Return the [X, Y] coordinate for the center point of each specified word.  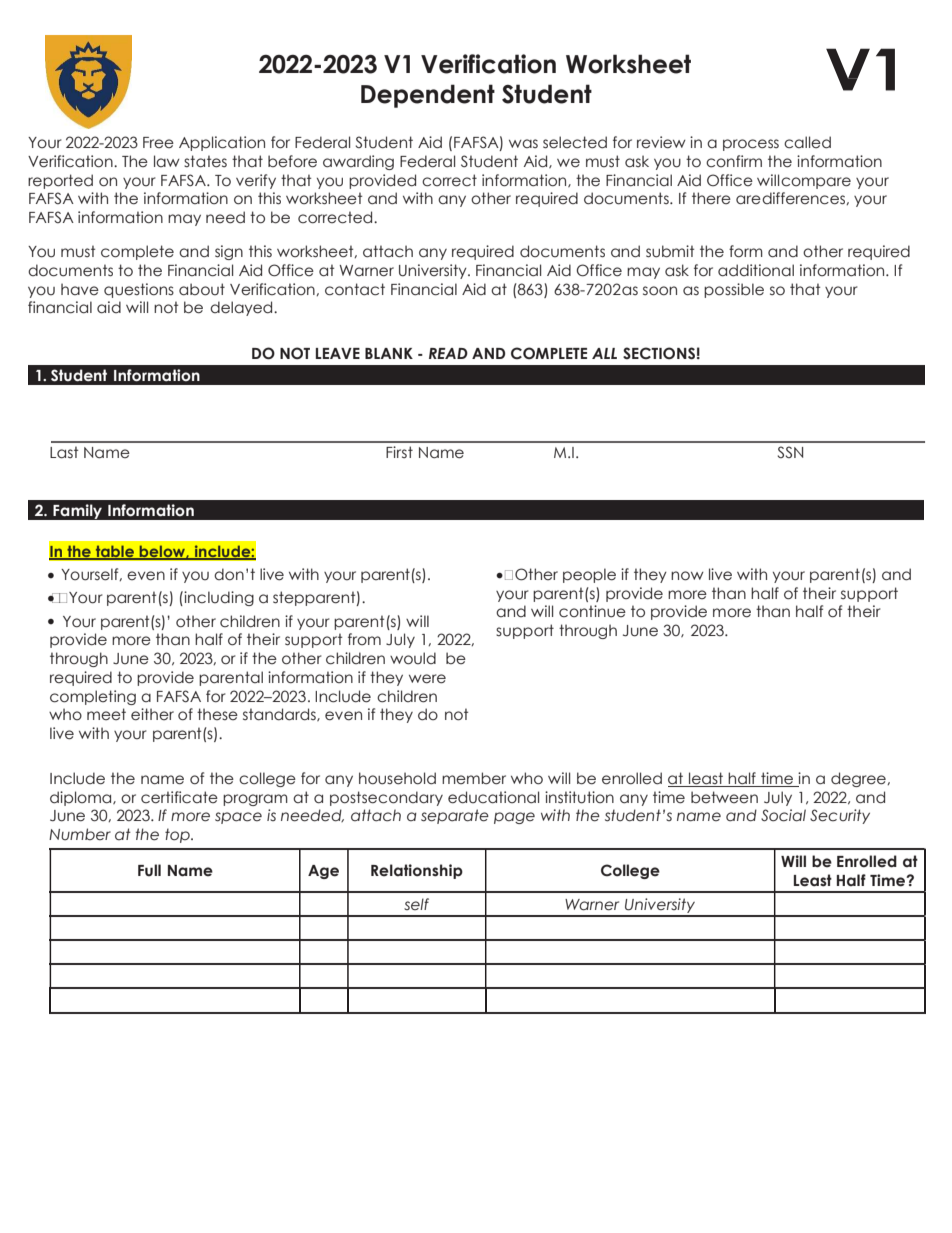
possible [734, 290]
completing [93, 697]
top [178, 835]
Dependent [428, 96]
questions [139, 290]
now [687, 576]
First [399, 452]
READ [448, 353]
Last [64, 452]
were [427, 679]
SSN [790, 452]
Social [783, 815]
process [751, 145]
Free [158, 142]
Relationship [417, 871]
